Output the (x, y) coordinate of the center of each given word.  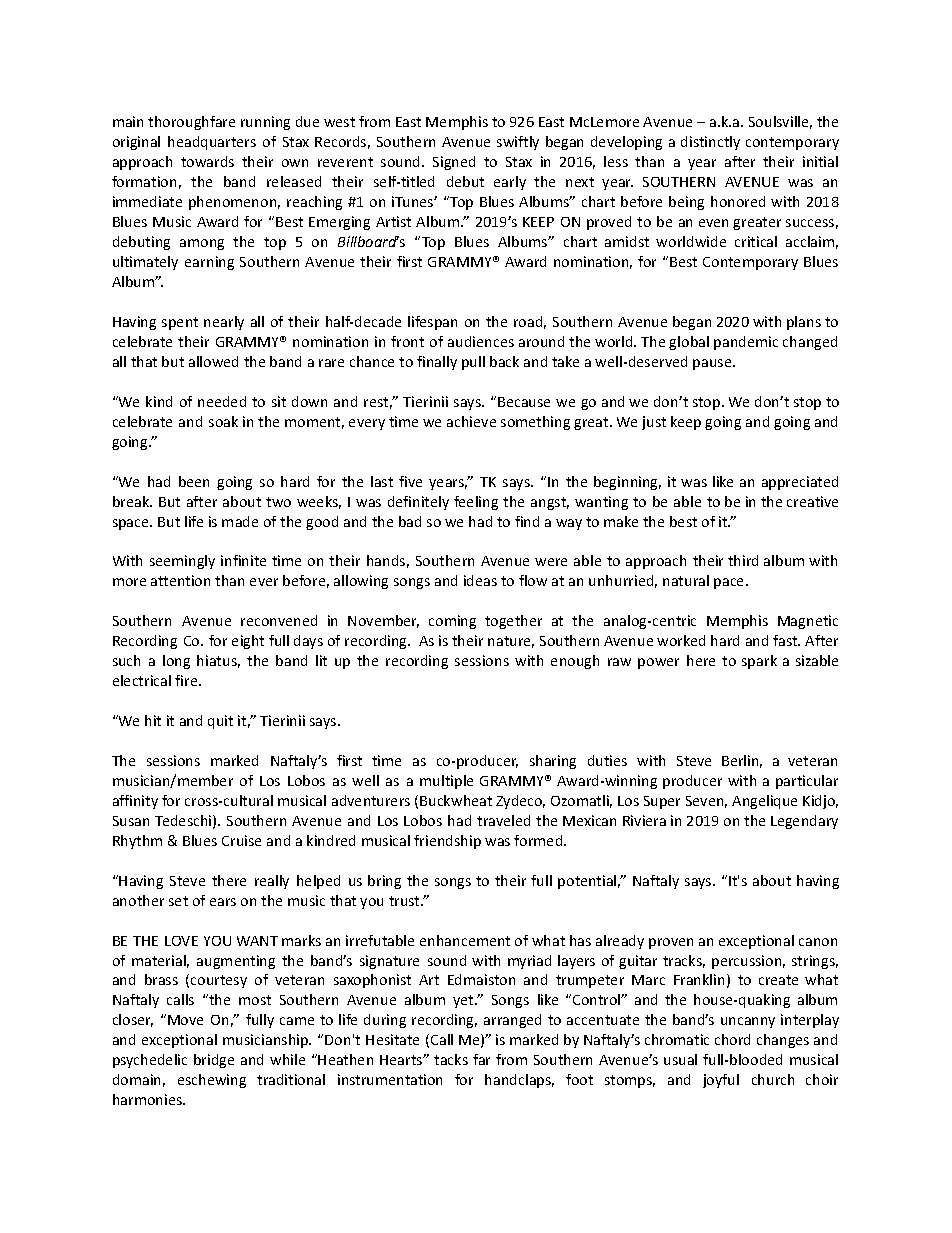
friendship (447, 842)
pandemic (746, 343)
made (240, 521)
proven (671, 943)
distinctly (710, 143)
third (743, 560)
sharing (553, 762)
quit (220, 722)
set (178, 901)
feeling (476, 503)
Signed (454, 163)
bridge (214, 1061)
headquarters (212, 143)
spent (180, 323)
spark (759, 662)
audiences (481, 341)
